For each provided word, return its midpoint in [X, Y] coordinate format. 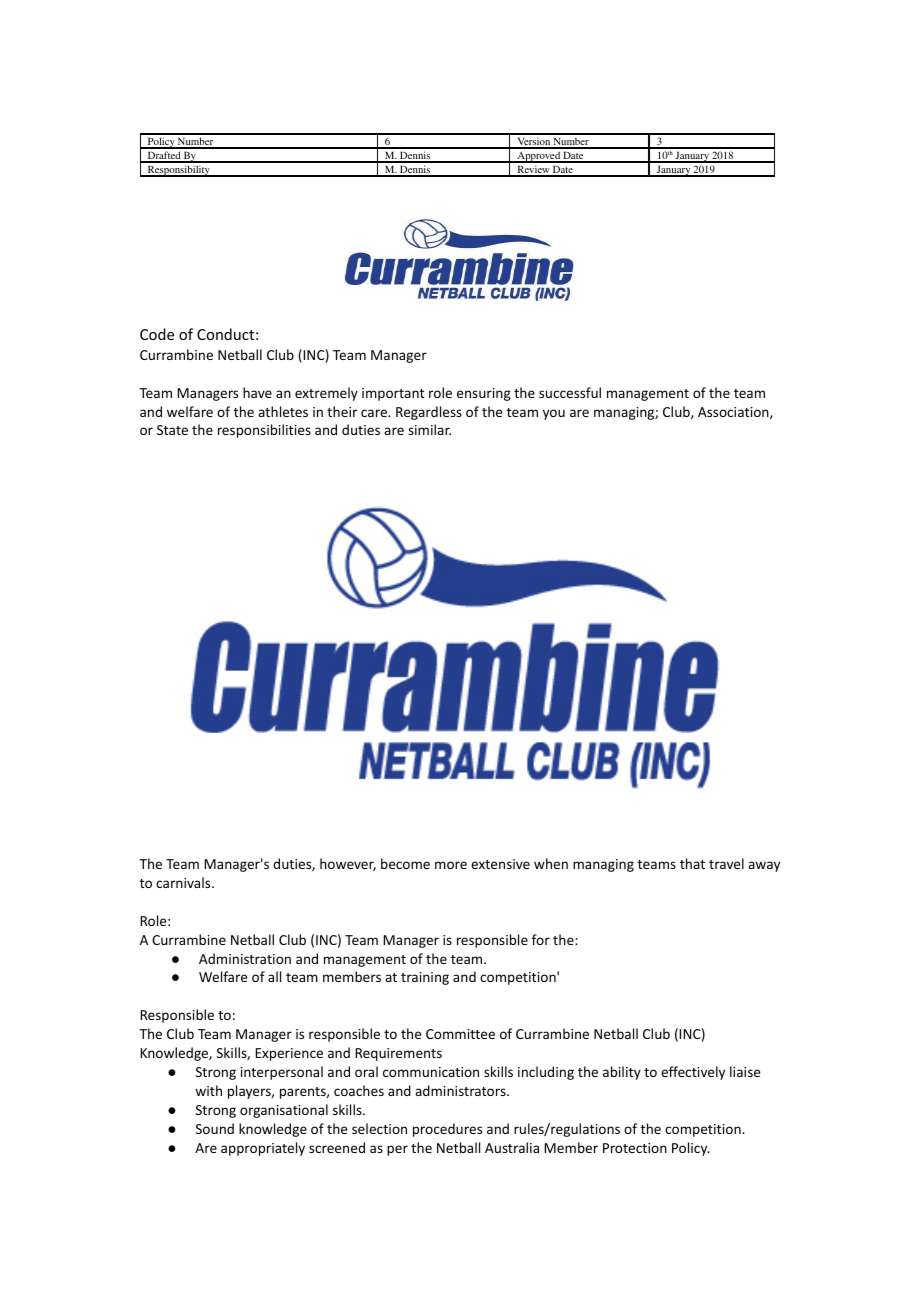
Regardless [429, 413]
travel [726, 863]
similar [429, 429]
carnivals [184, 882]
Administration [245, 958]
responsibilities [264, 431]
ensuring [484, 394]
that [692, 863]
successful [570, 392]
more [451, 865]
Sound [215, 1128]
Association [734, 413]
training [425, 978]
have [257, 392]
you [554, 414]
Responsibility [178, 171]
